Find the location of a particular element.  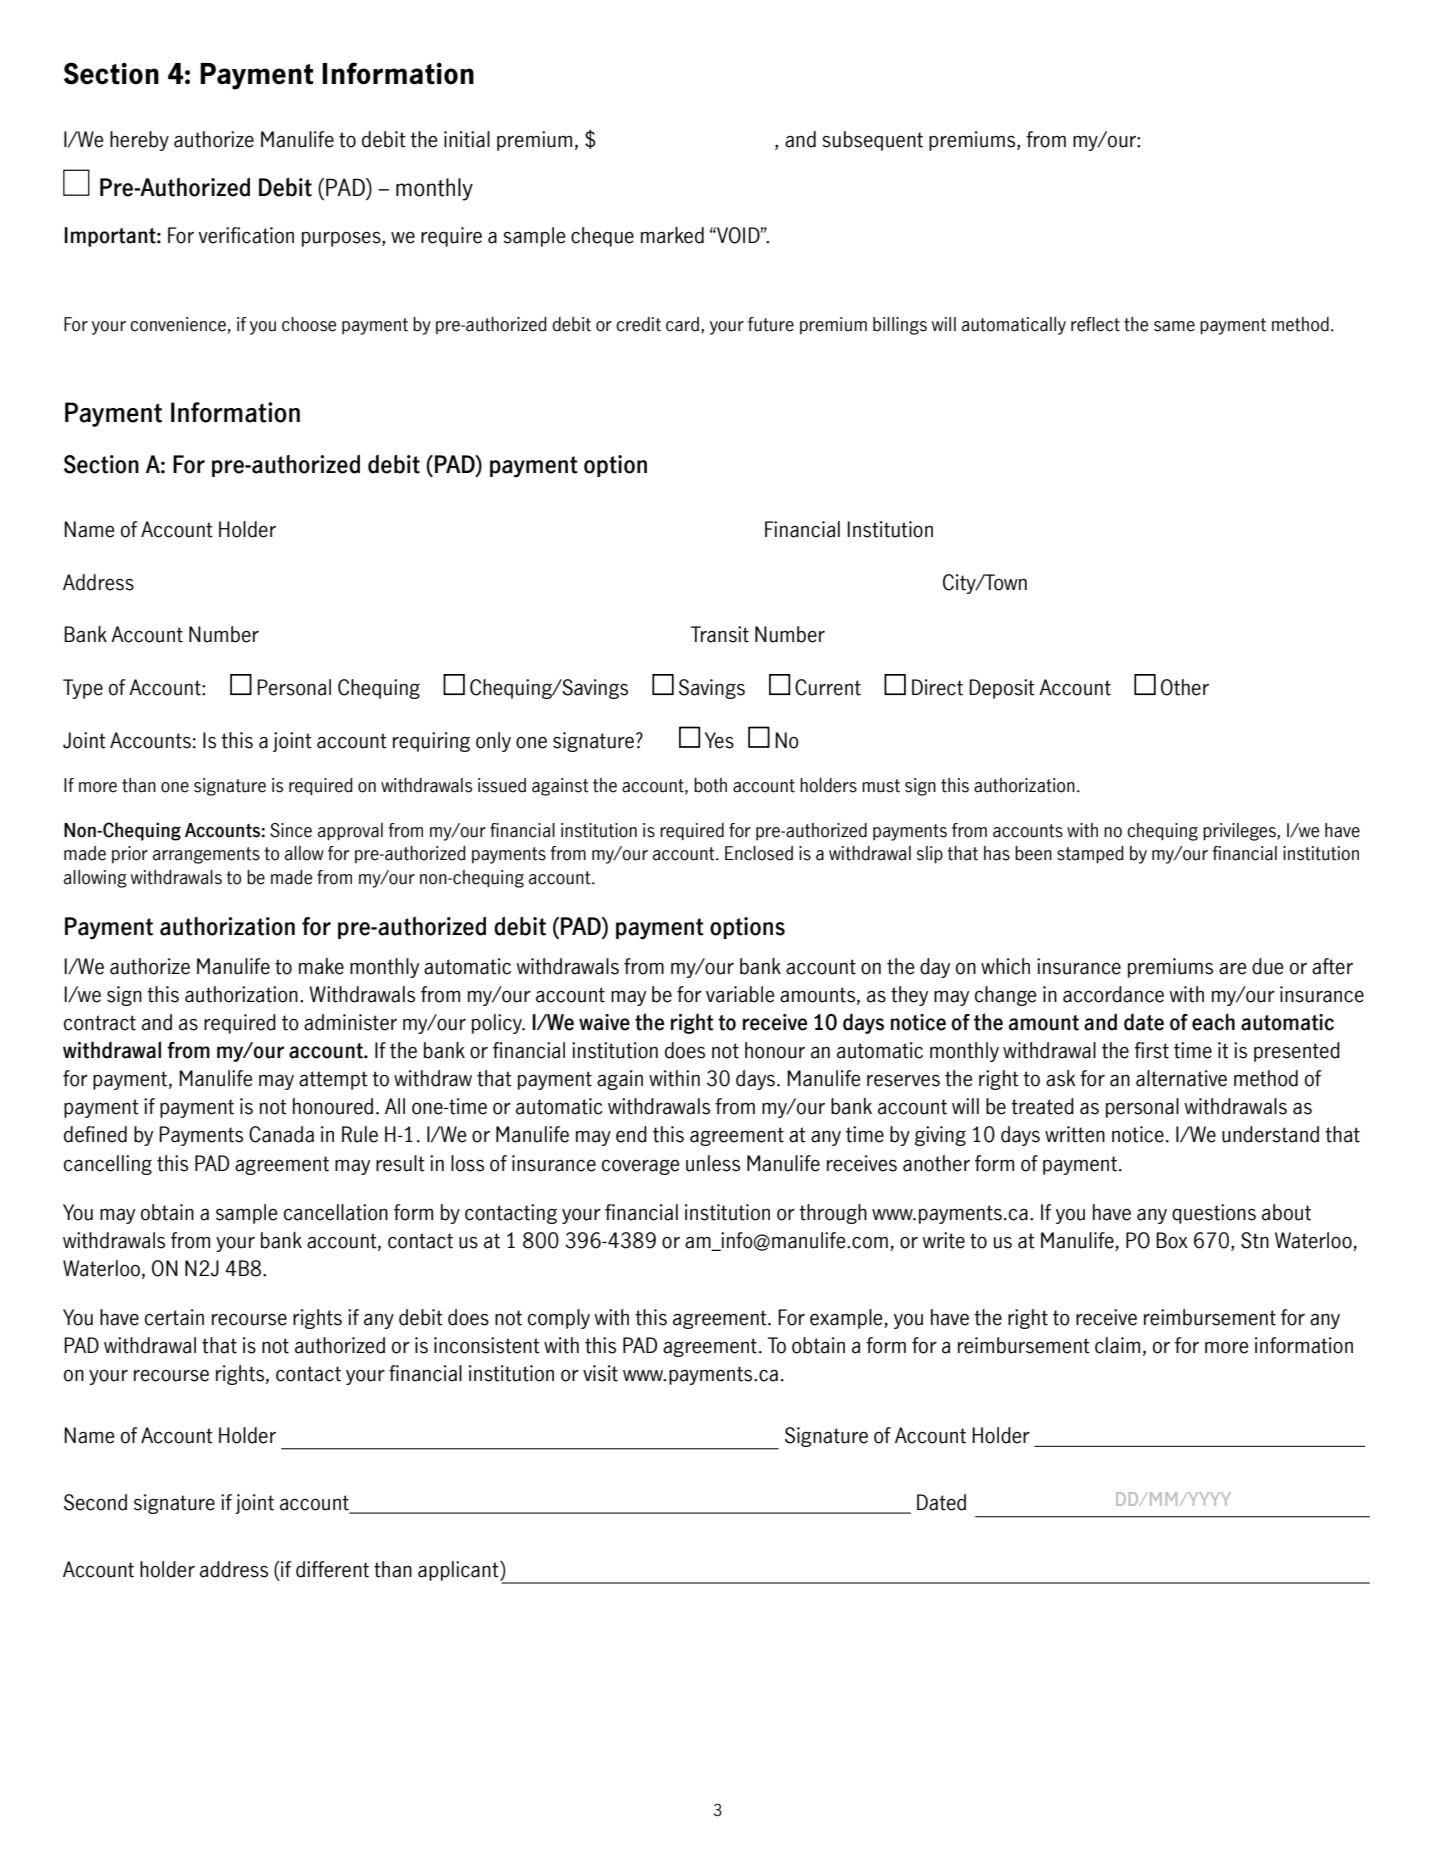

marked is located at coordinates (672, 235).
